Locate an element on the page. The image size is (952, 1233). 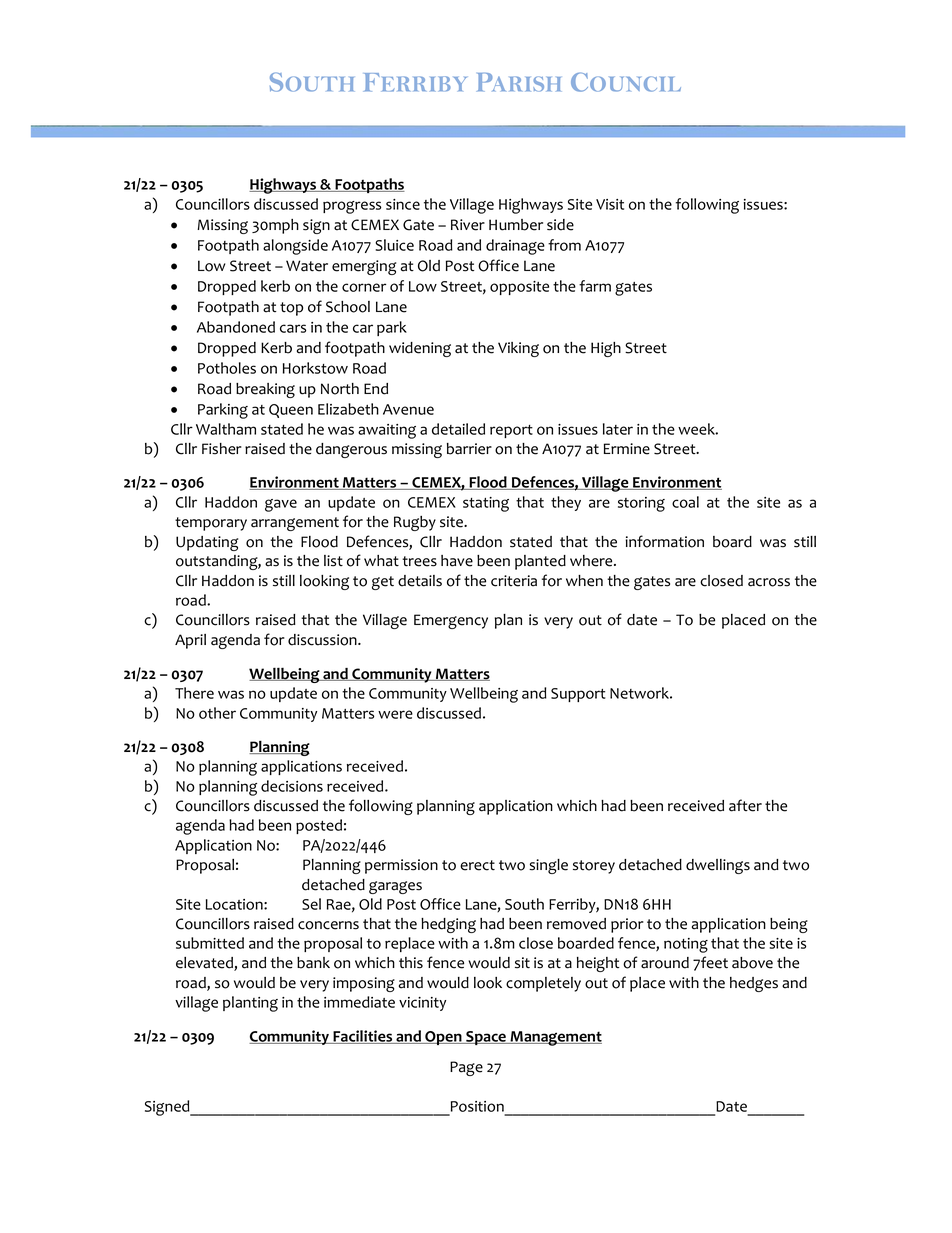
Space is located at coordinates (486, 1038).
